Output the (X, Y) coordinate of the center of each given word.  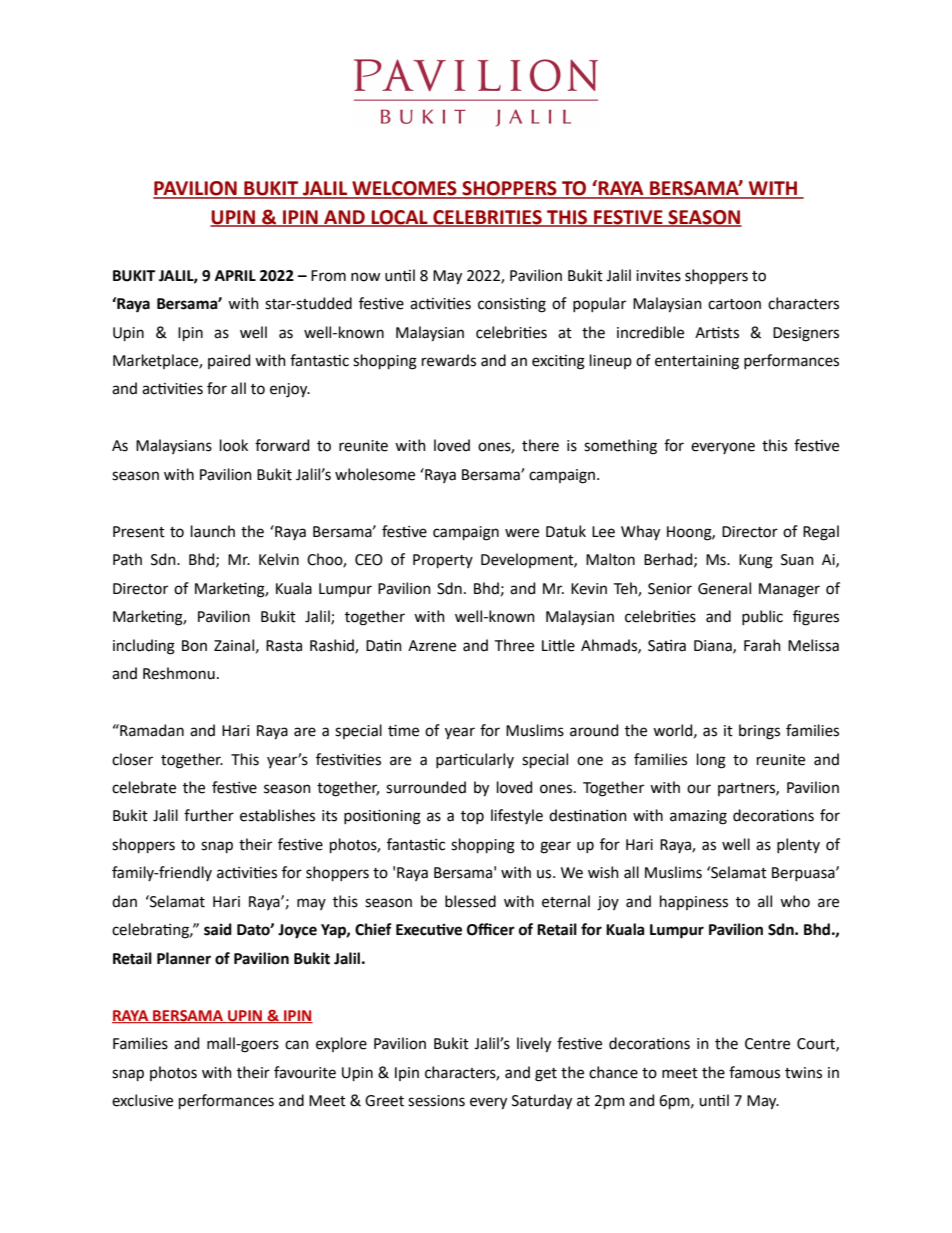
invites (658, 276)
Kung (756, 561)
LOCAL (399, 218)
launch (213, 531)
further (209, 815)
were (522, 533)
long (711, 761)
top (472, 817)
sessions (436, 1101)
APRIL (235, 275)
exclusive (142, 1100)
